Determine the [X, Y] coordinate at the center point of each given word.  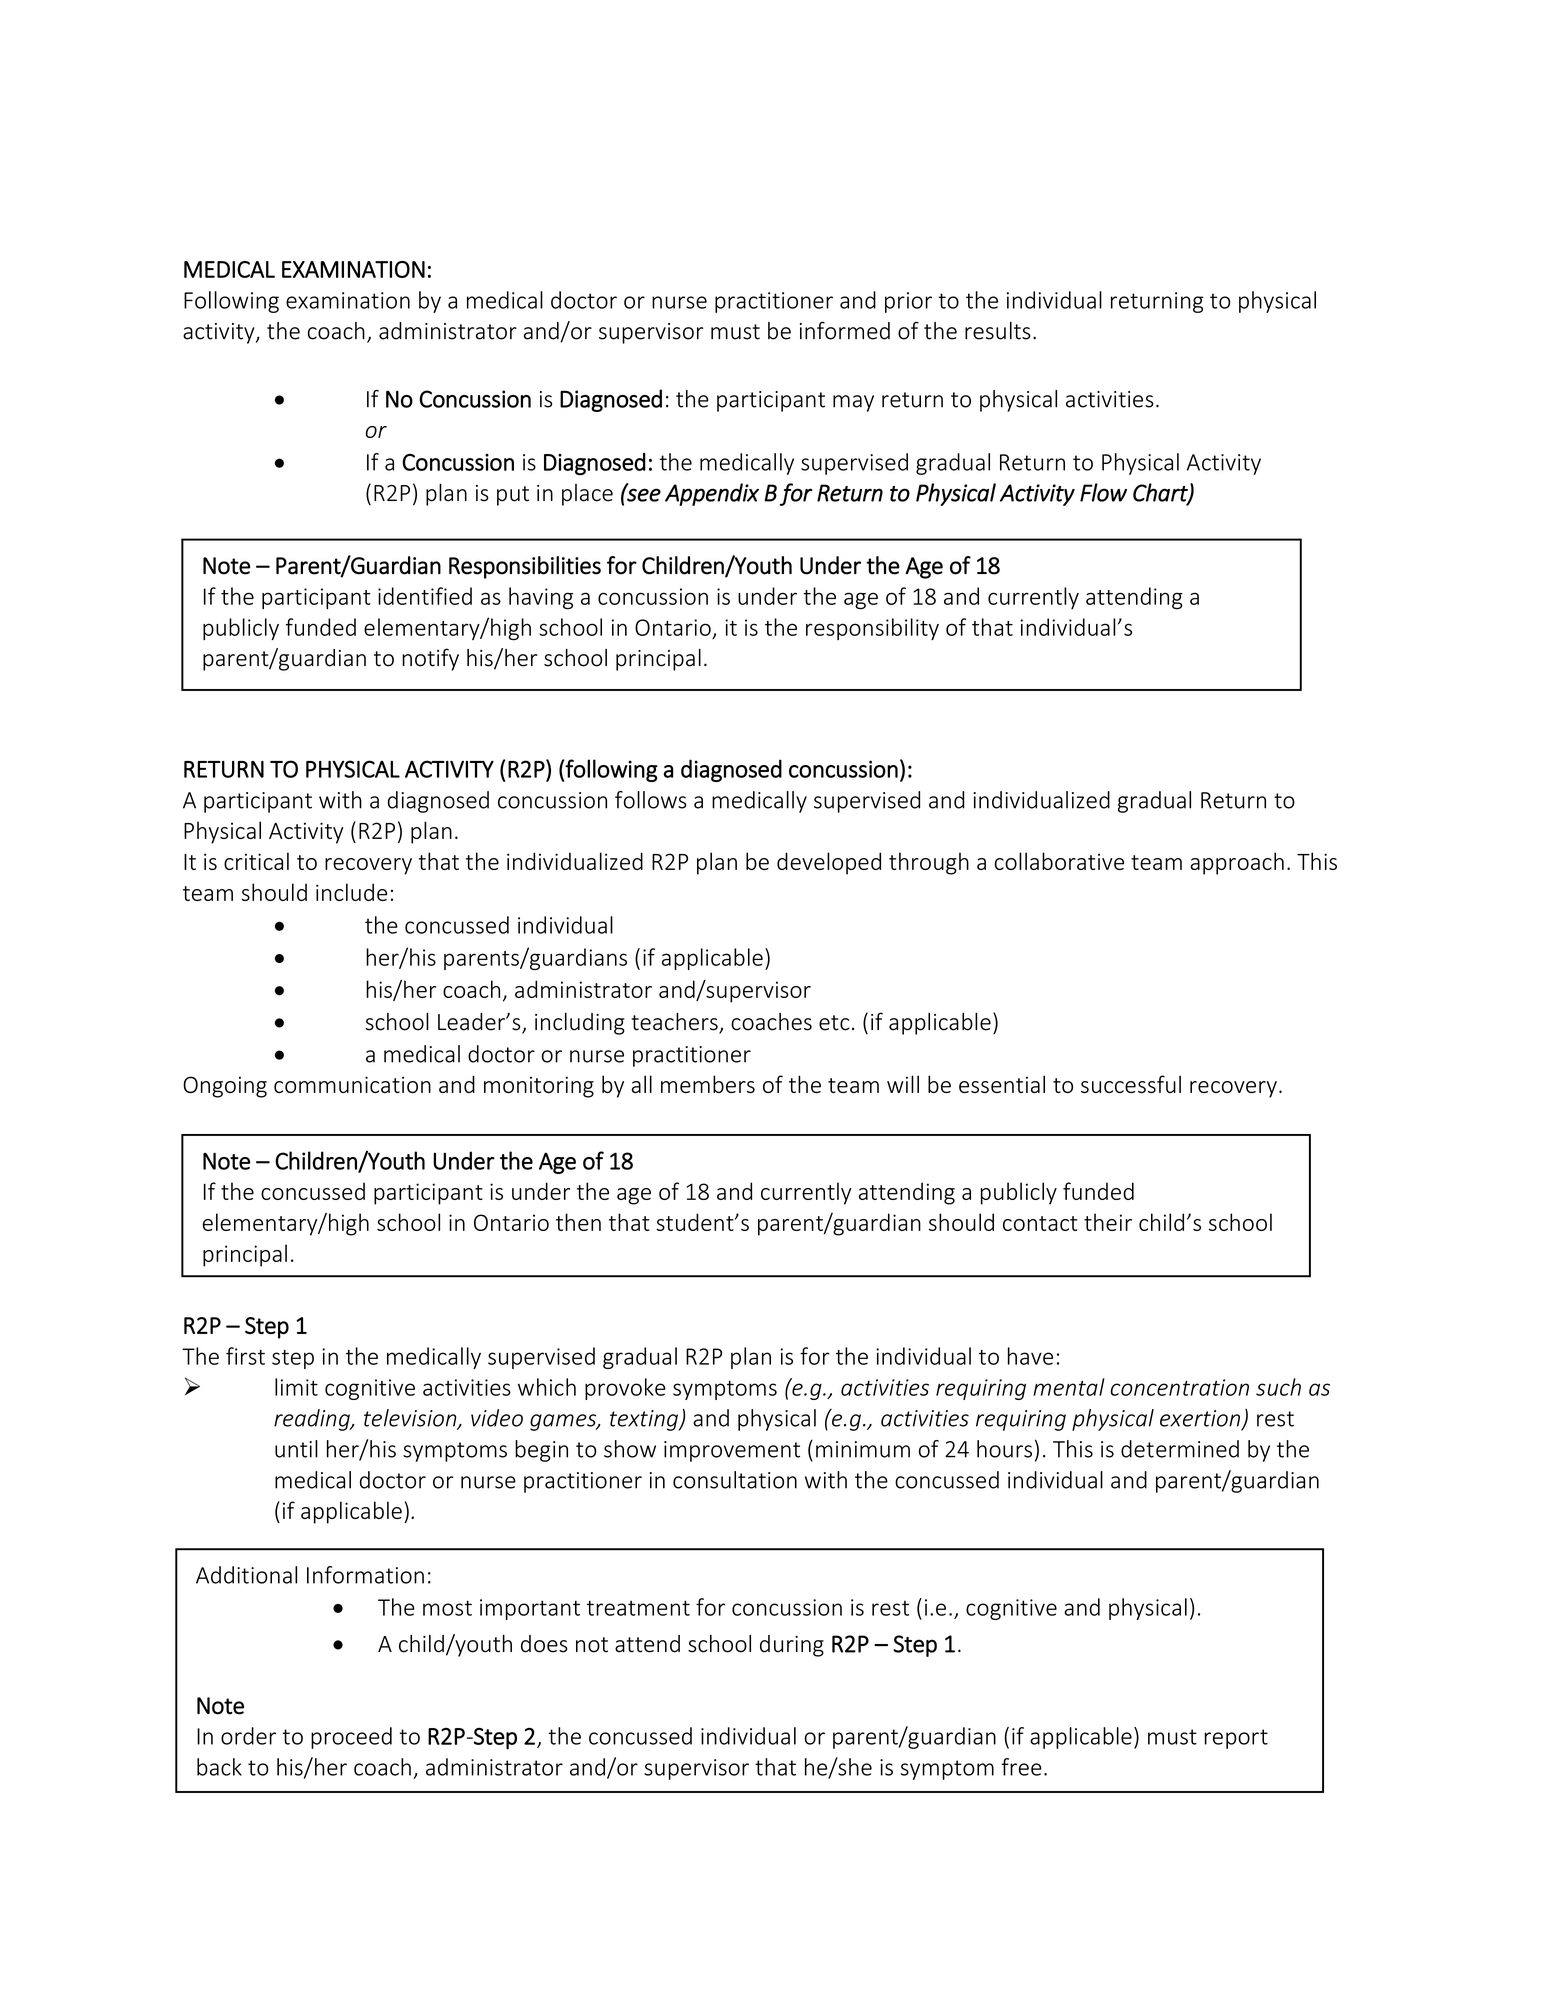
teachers [676, 1023]
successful [1131, 1084]
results [998, 331]
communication [352, 1084]
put [513, 496]
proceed [351, 1738]
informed [845, 330]
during [792, 1646]
